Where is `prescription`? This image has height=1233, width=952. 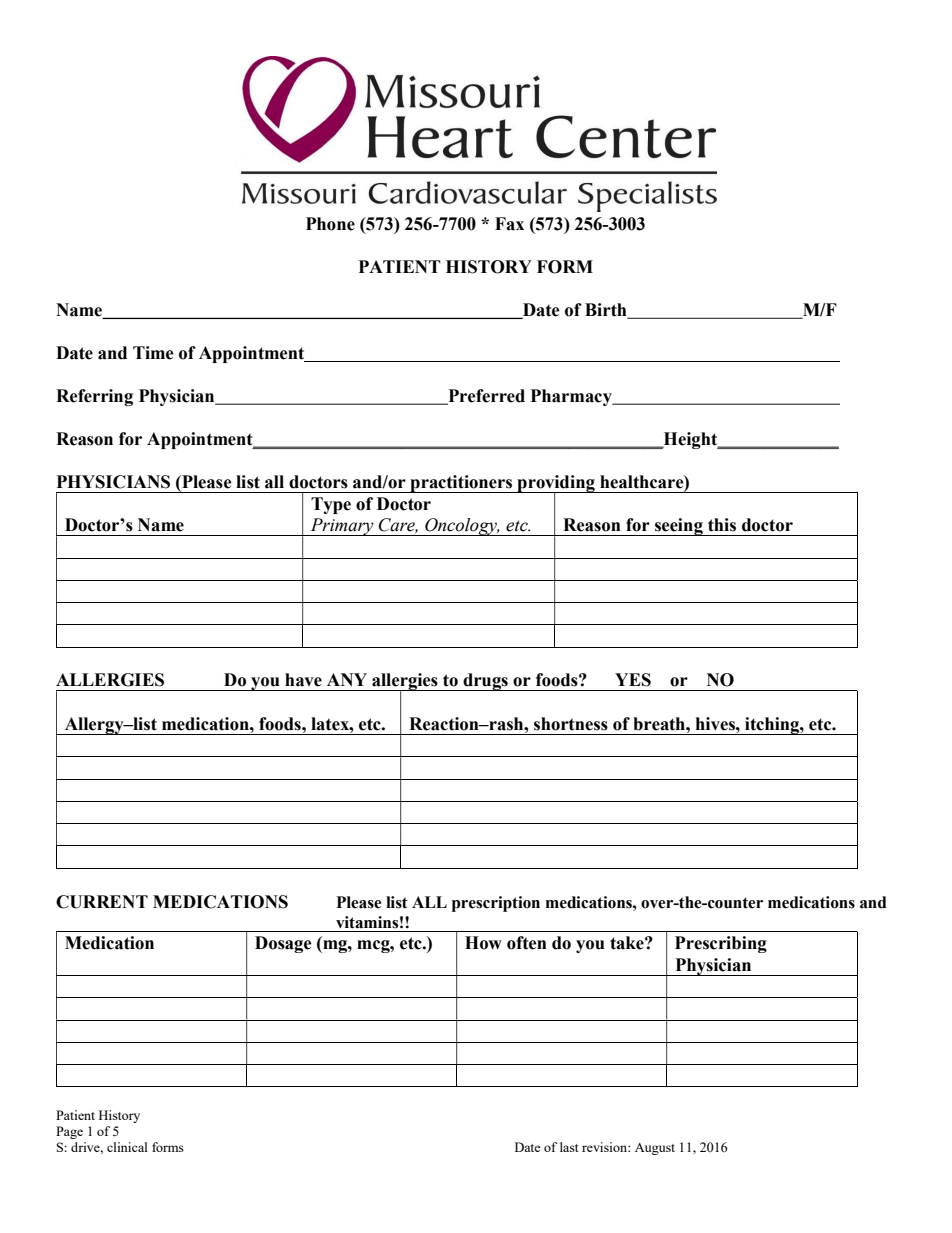
prescription is located at coordinates (496, 904).
